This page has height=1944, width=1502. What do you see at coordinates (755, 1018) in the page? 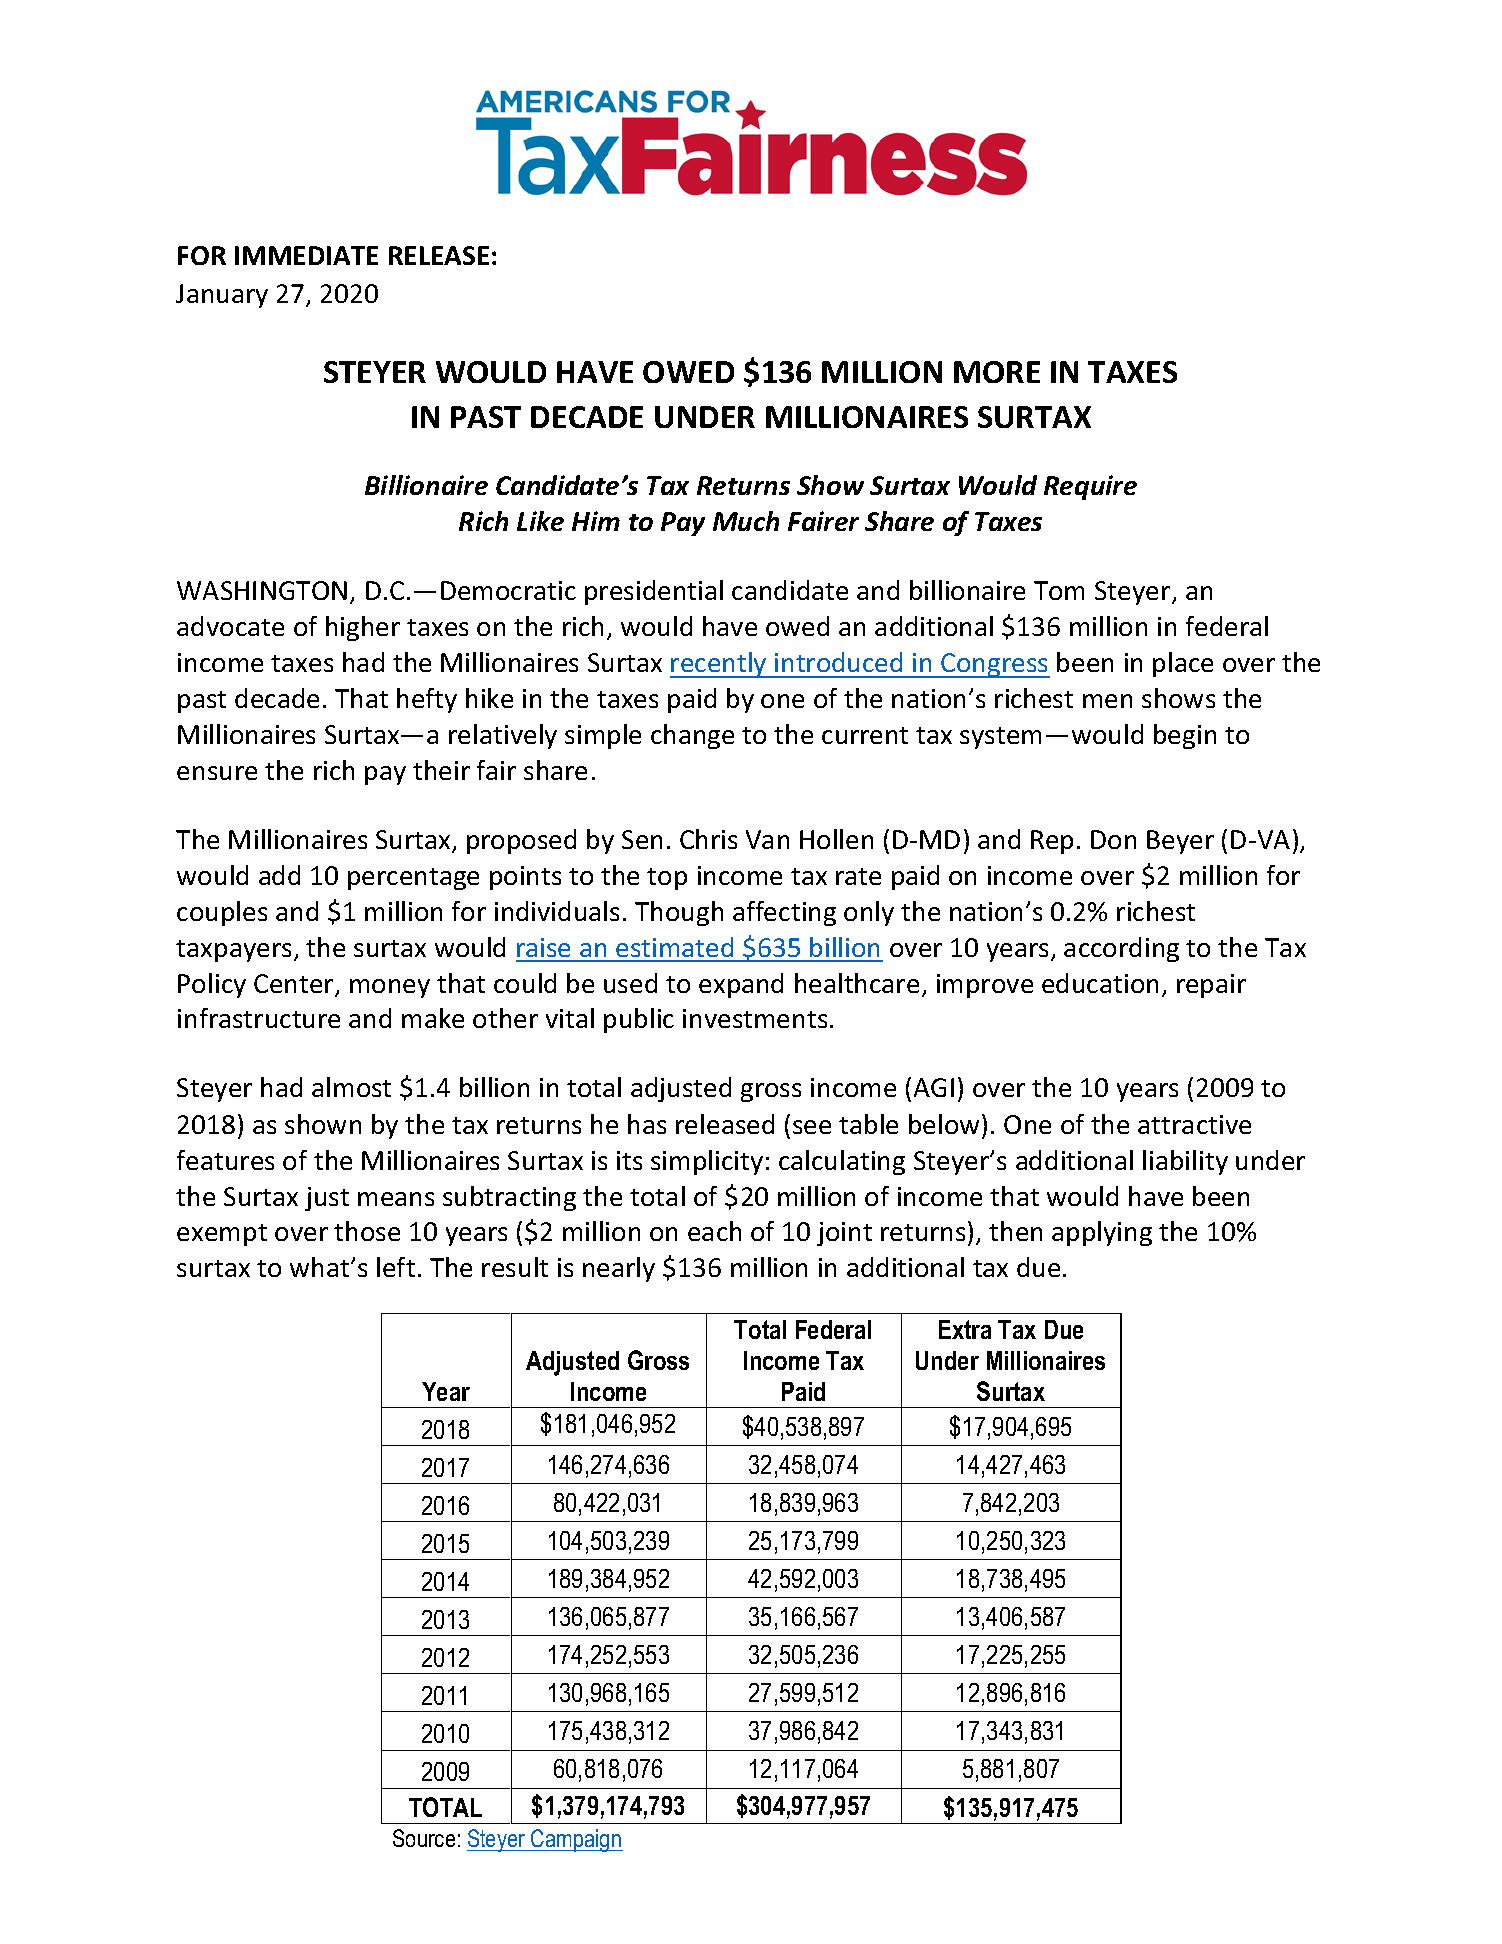
I see `investments` at bounding box center [755, 1018].
